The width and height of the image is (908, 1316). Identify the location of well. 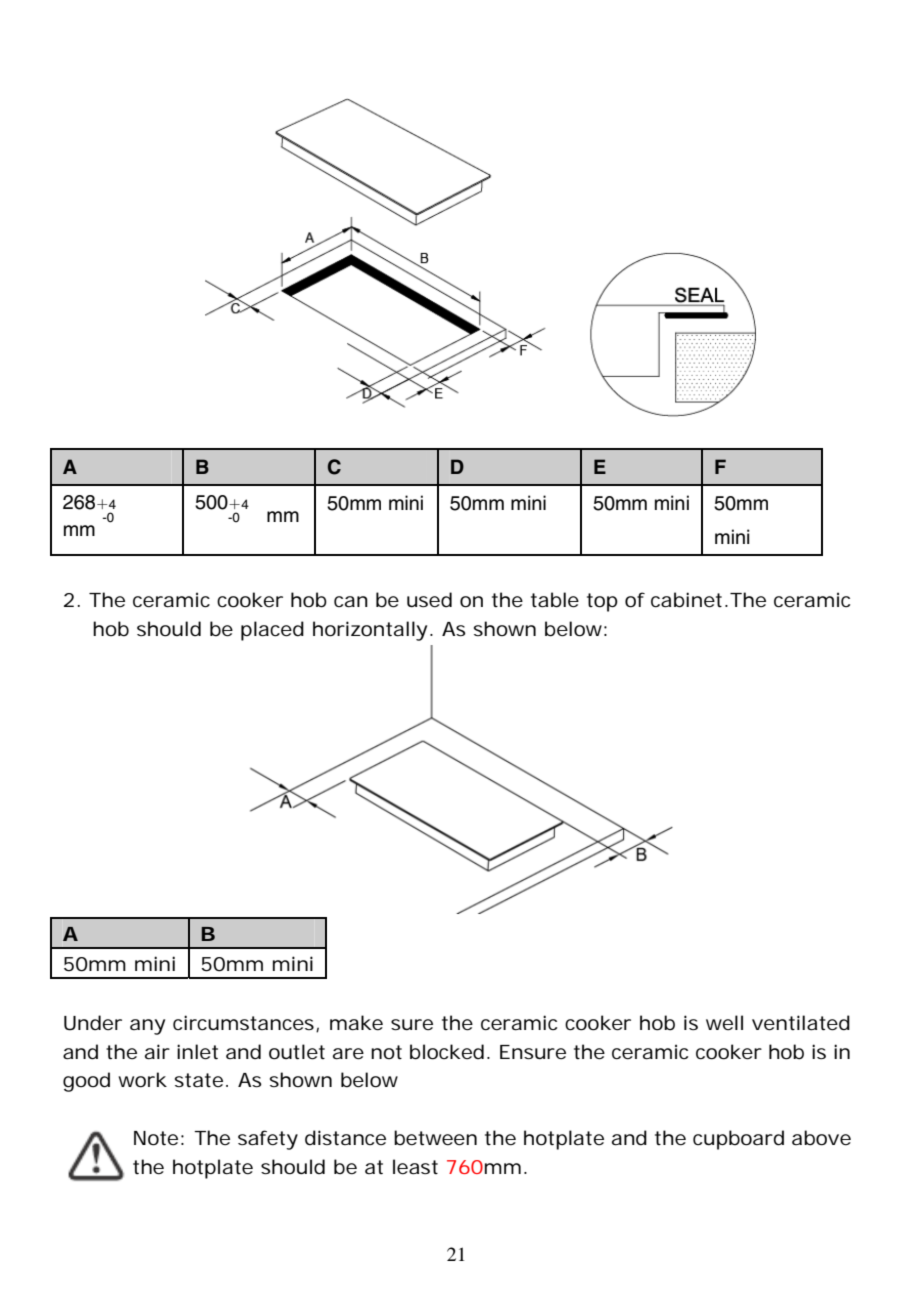
(724, 1023).
